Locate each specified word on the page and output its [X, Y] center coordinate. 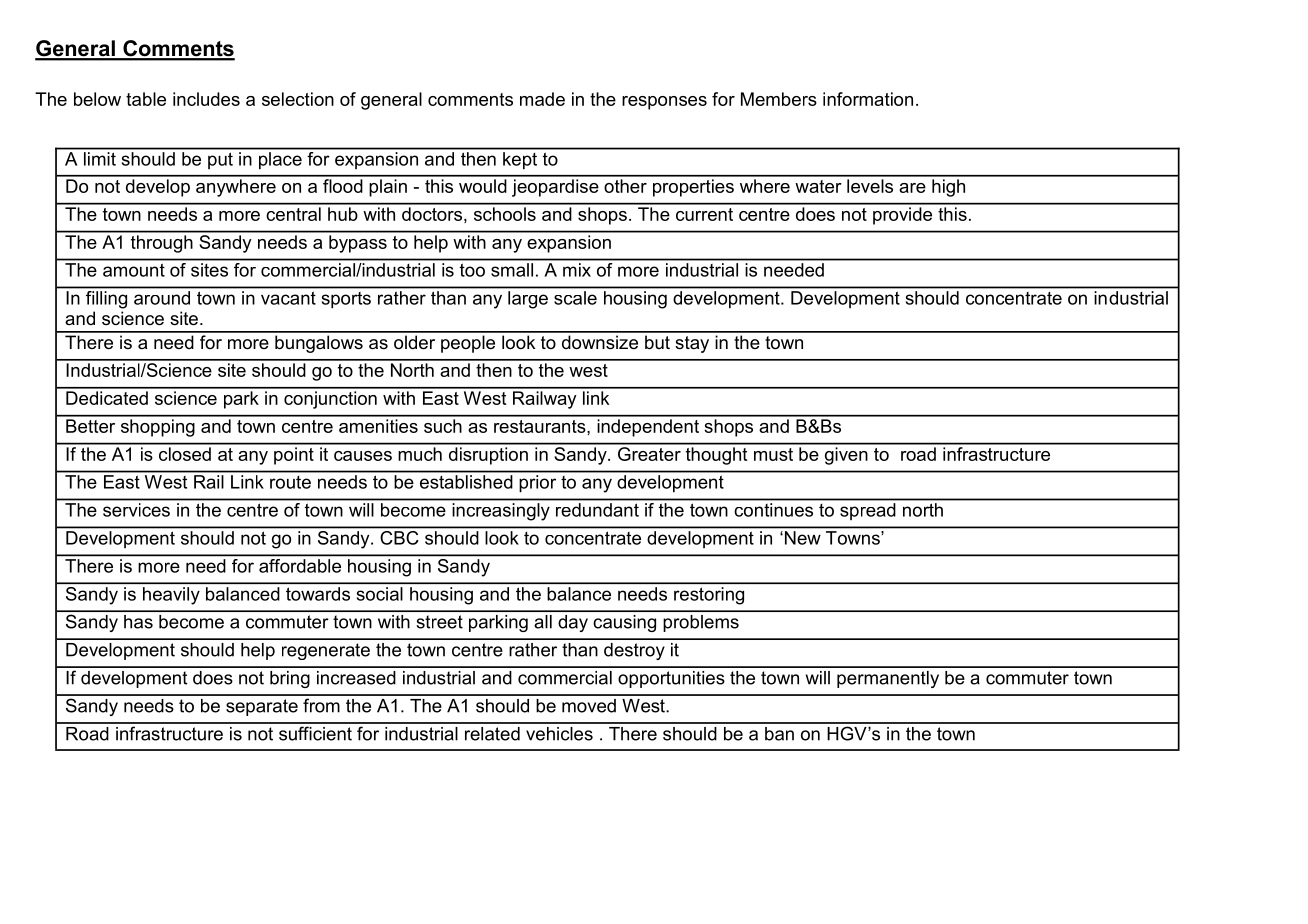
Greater [649, 452]
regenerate [326, 651]
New [801, 538]
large [528, 300]
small [512, 270]
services [136, 510]
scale [575, 298]
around [162, 298]
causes [363, 456]
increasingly [501, 512]
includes [206, 99]
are [912, 188]
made [542, 99]
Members [779, 99]
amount [133, 270]
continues [774, 510]
